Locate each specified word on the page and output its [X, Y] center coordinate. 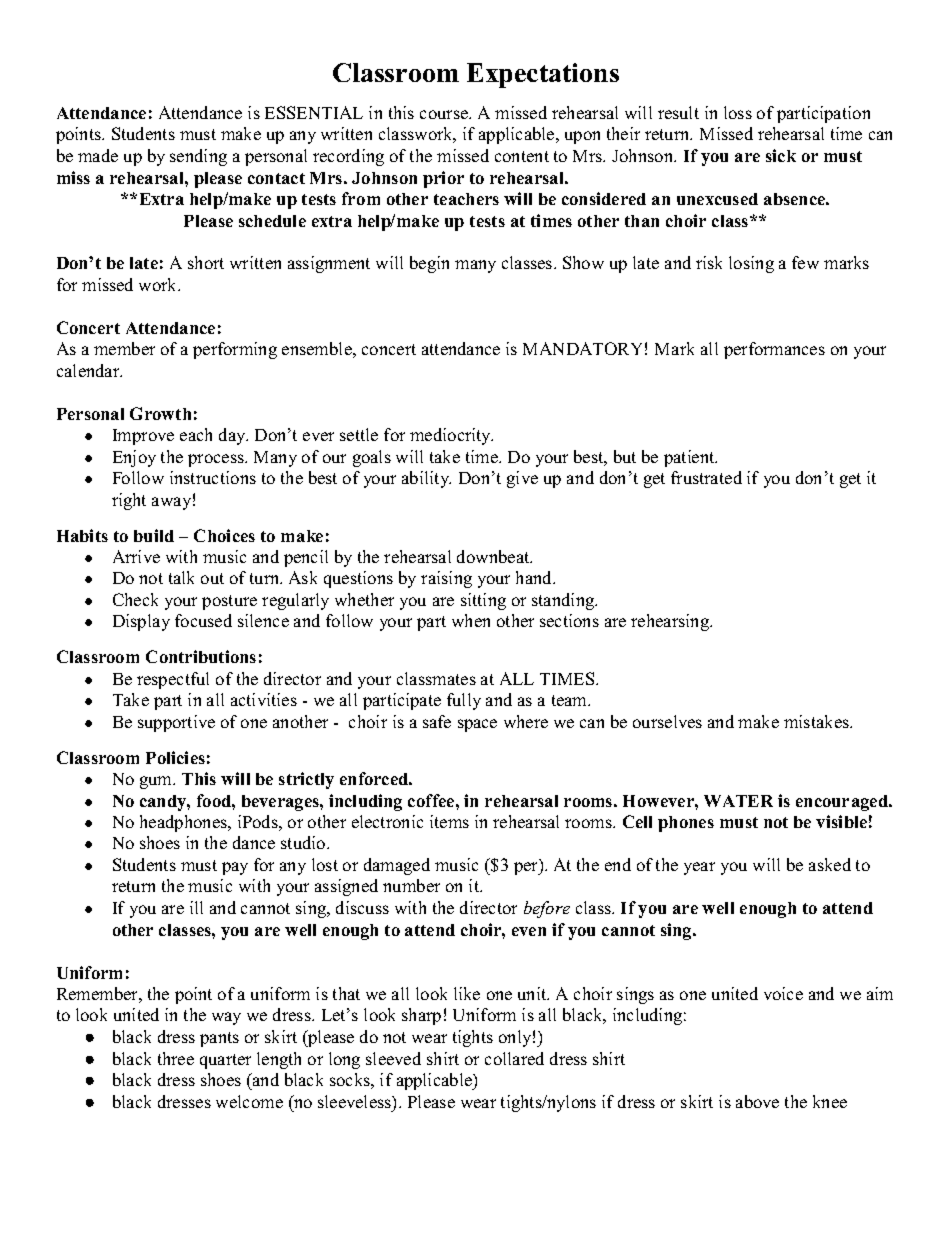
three [176, 1058]
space [477, 725]
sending [198, 157]
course [445, 114]
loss [738, 112]
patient [690, 458]
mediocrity [451, 436]
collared [514, 1058]
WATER [738, 801]
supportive [176, 723]
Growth [160, 413]
